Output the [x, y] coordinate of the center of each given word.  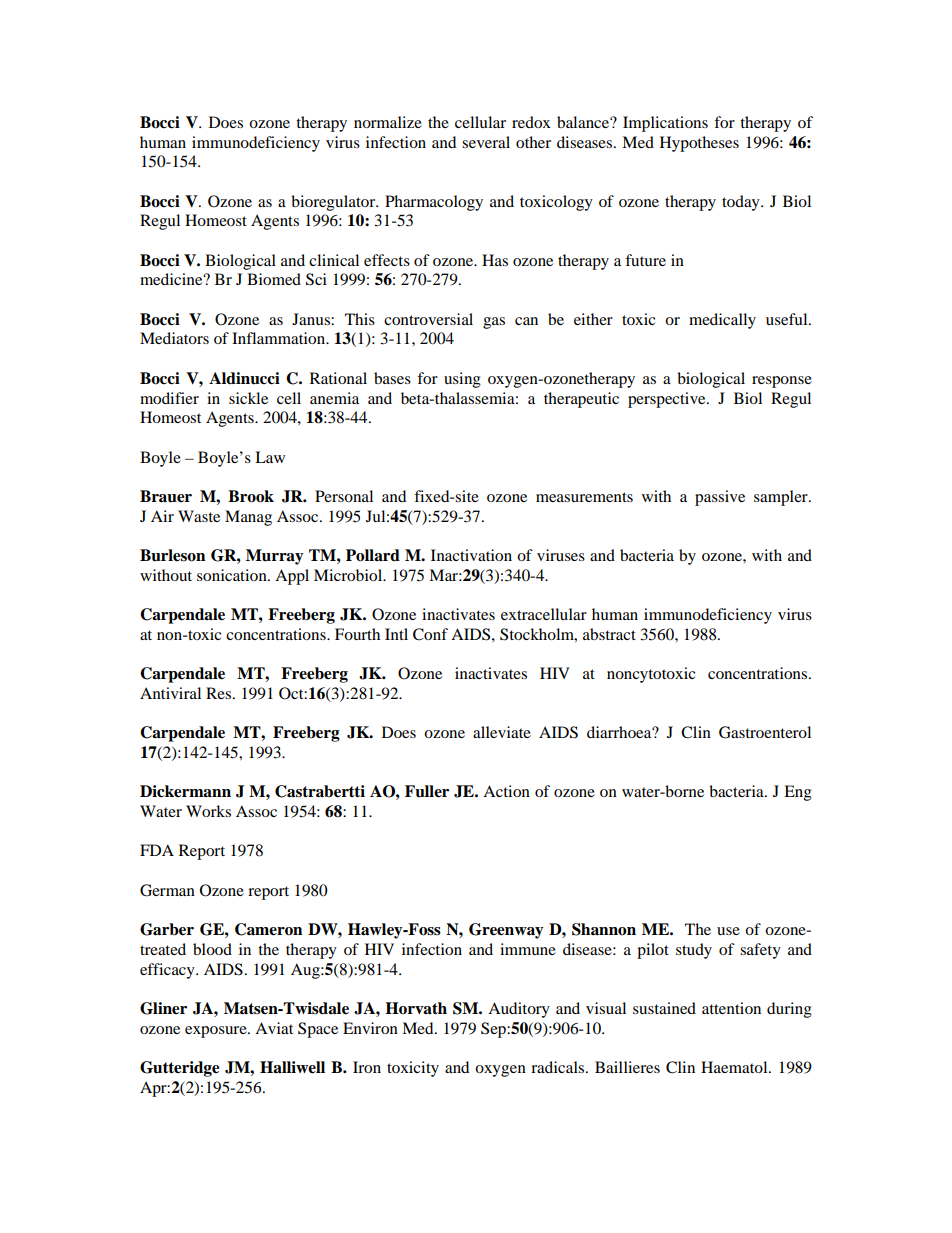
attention [731, 1008]
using [462, 380]
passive [720, 498]
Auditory [519, 1010]
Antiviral [170, 693]
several [486, 142]
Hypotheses [699, 144]
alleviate [502, 732]
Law [270, 457]
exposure [217, 1032]
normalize [388, 122]
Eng [798, 793]
